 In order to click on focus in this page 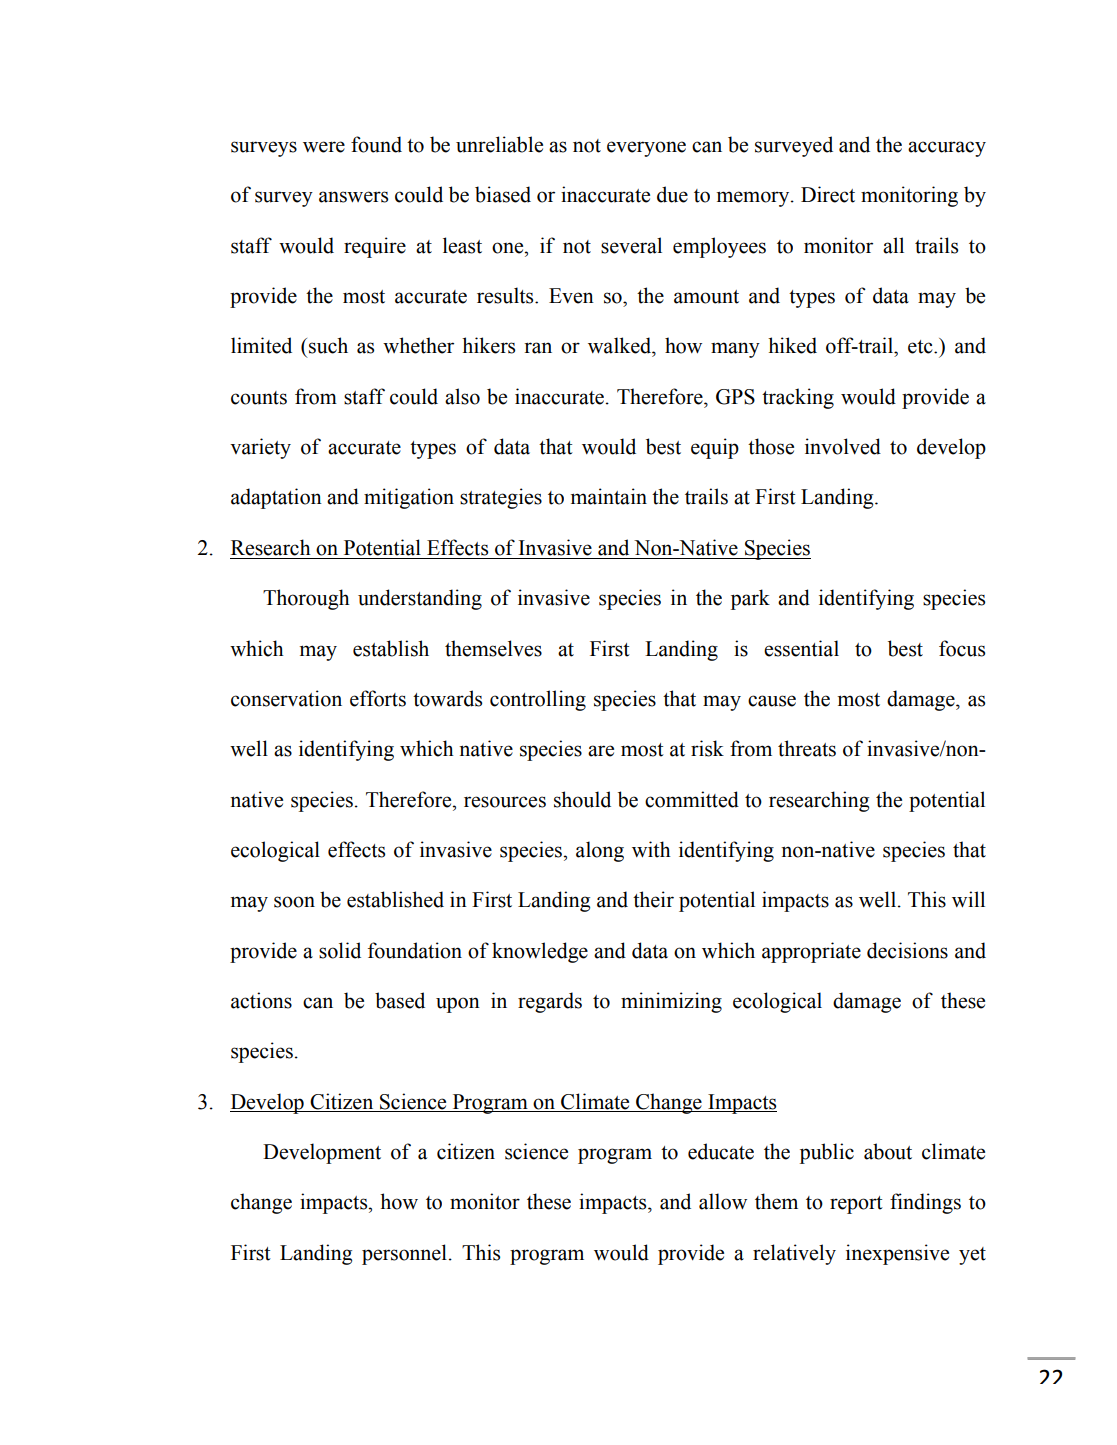, I will do `click(962, 648)`.
